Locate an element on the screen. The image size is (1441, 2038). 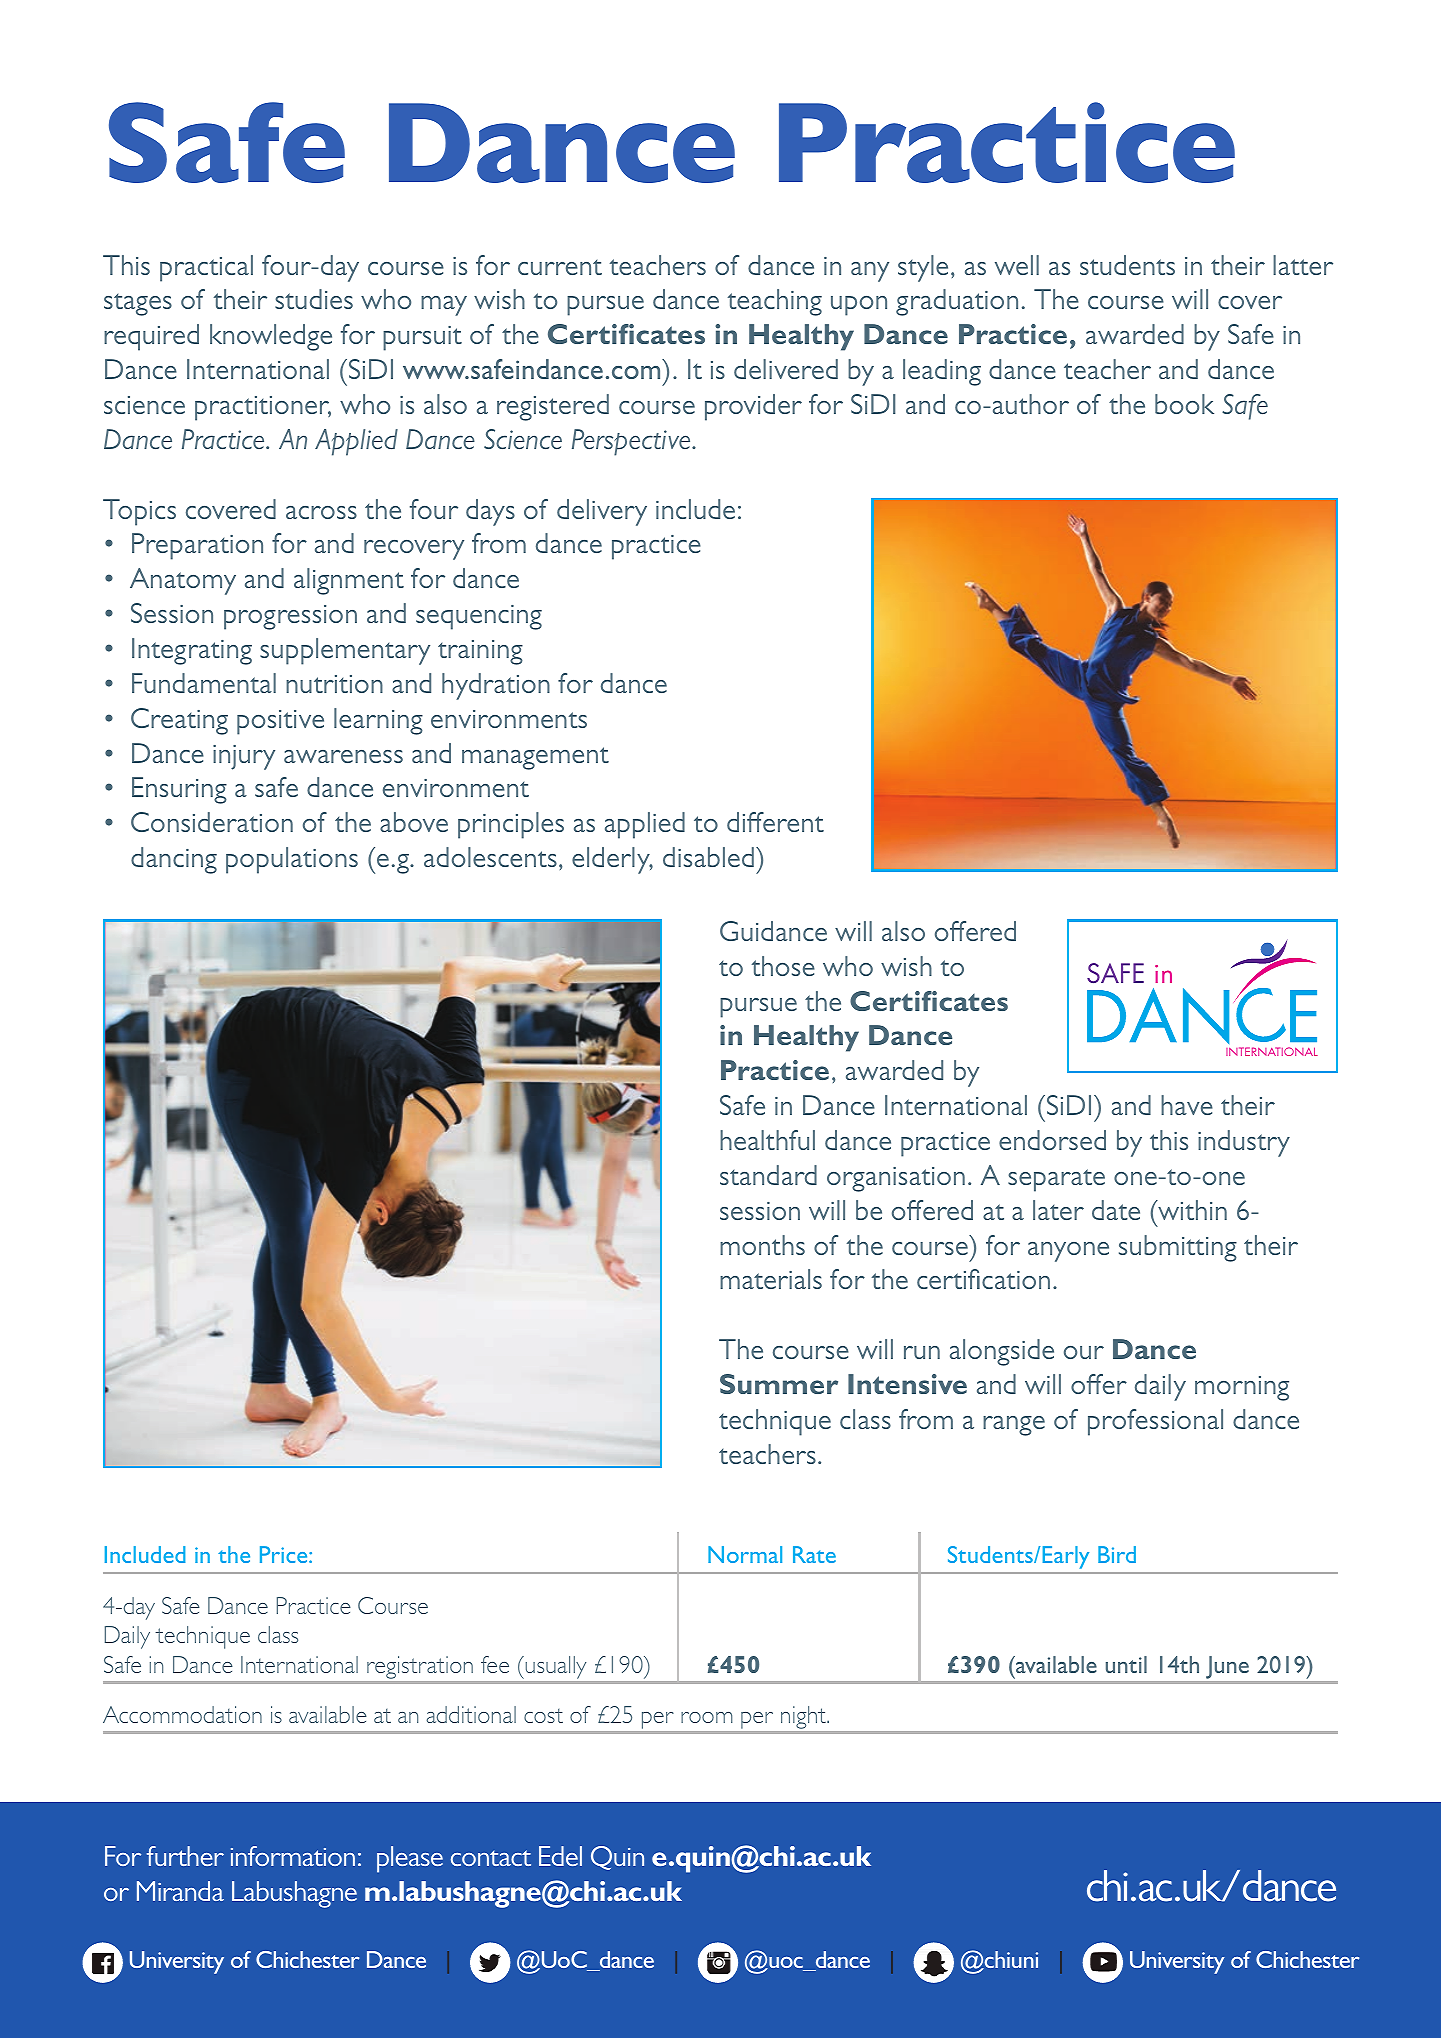
knowledge is located at coordinates (271, 337).
